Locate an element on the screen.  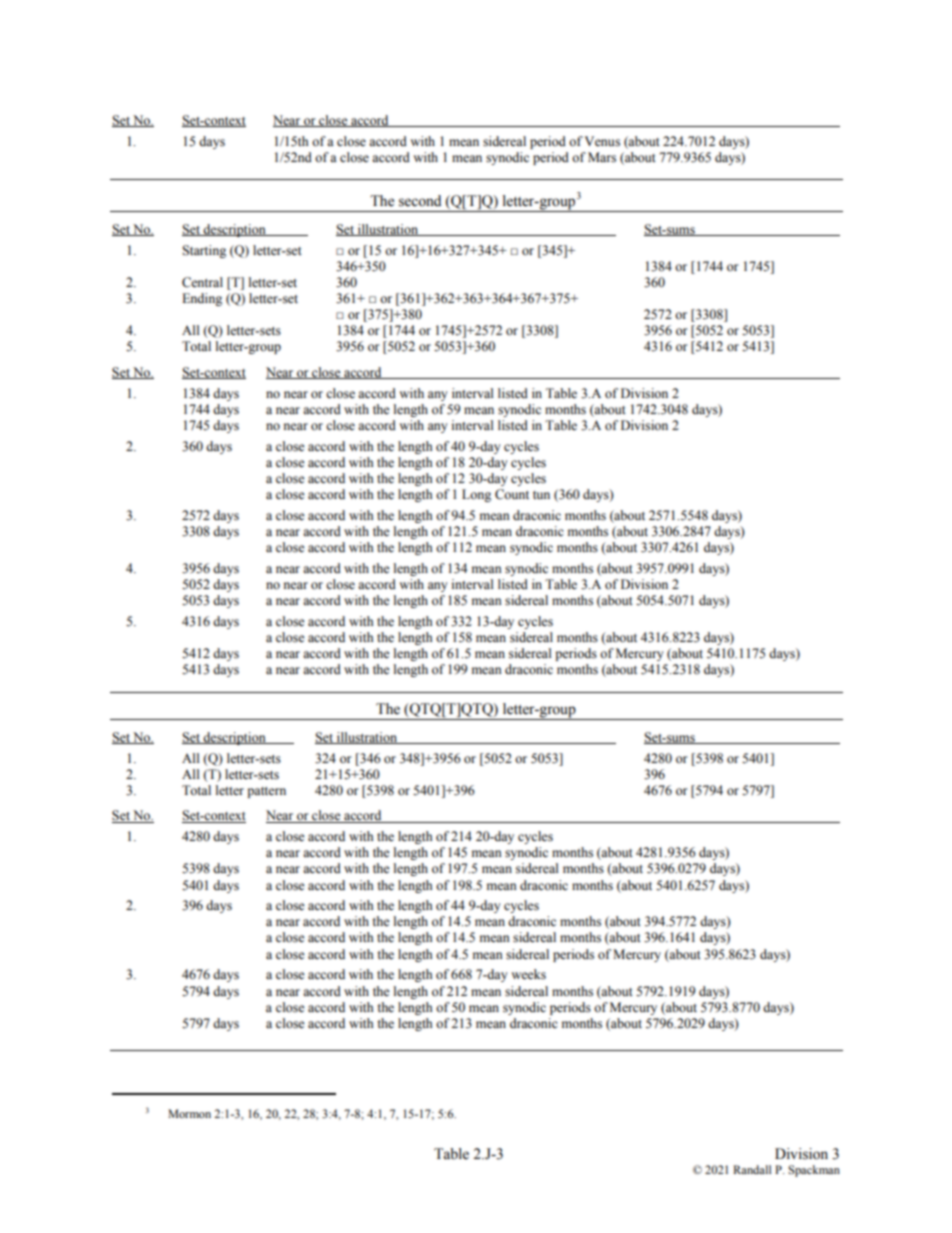
Long is located at coordinates (476, 495).
